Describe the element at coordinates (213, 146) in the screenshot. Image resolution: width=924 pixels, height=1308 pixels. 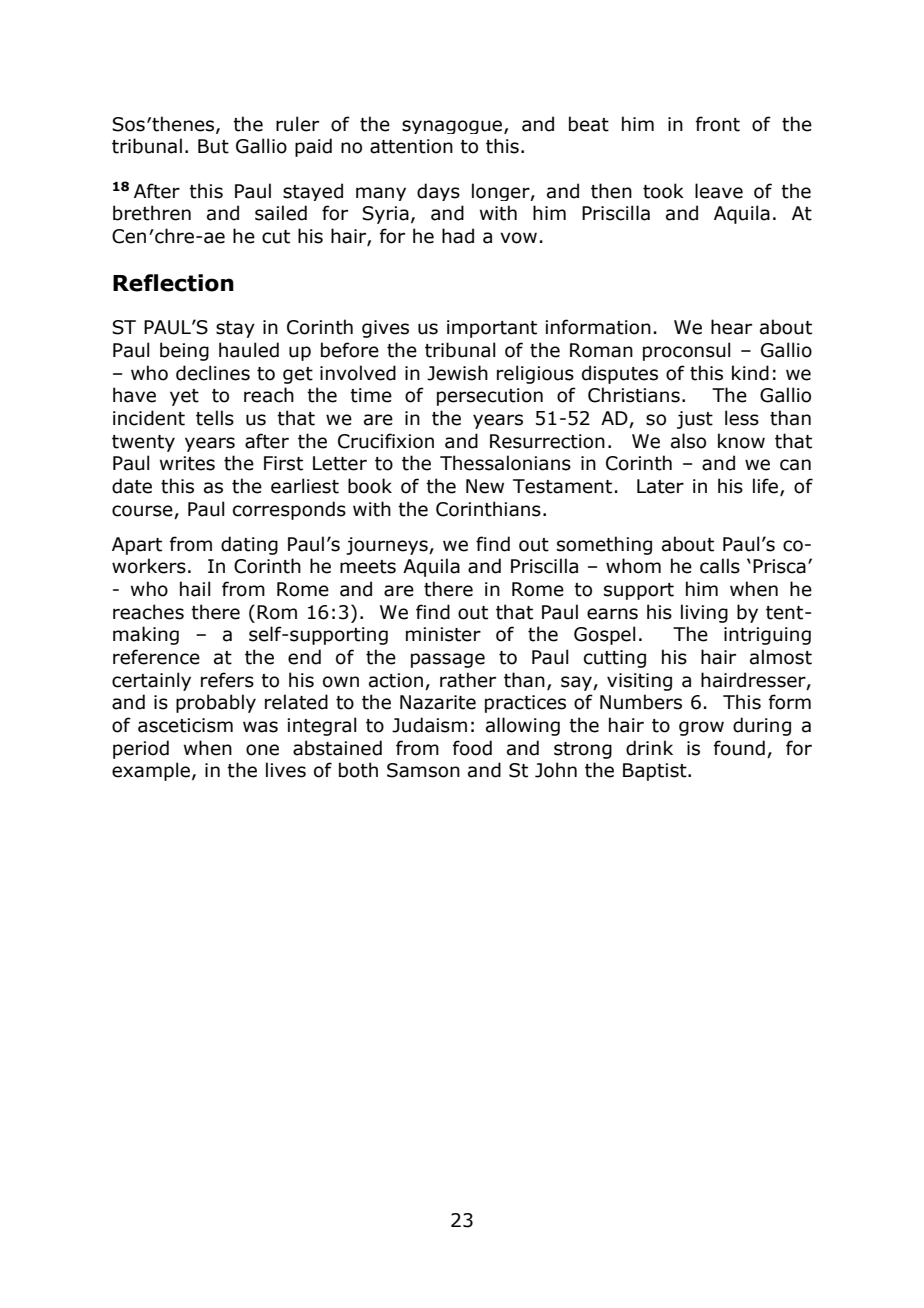
I see `But` at that location.
